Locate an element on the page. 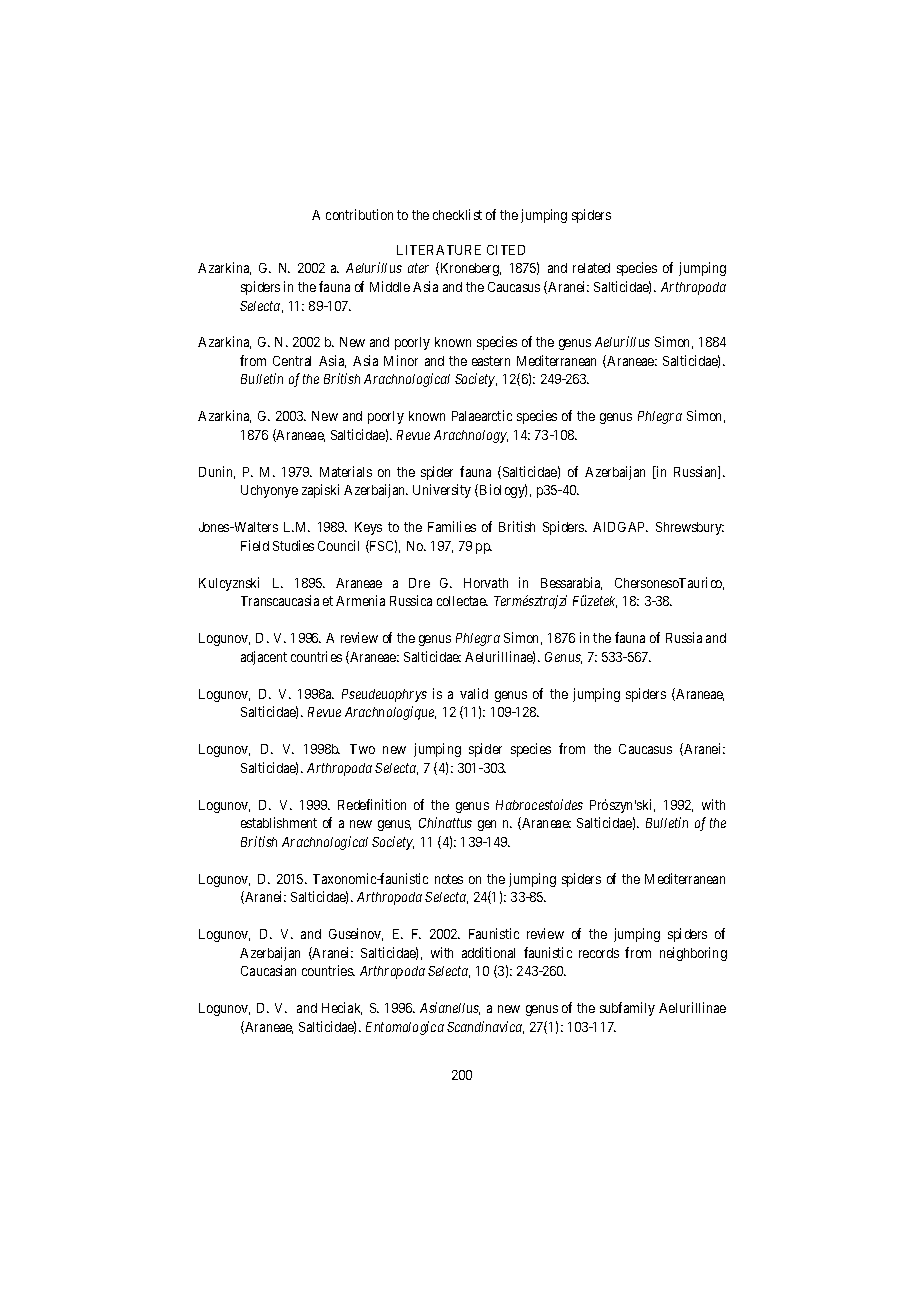 This page has height=1308, width=924. Central is located at coordinates (292, 361).
